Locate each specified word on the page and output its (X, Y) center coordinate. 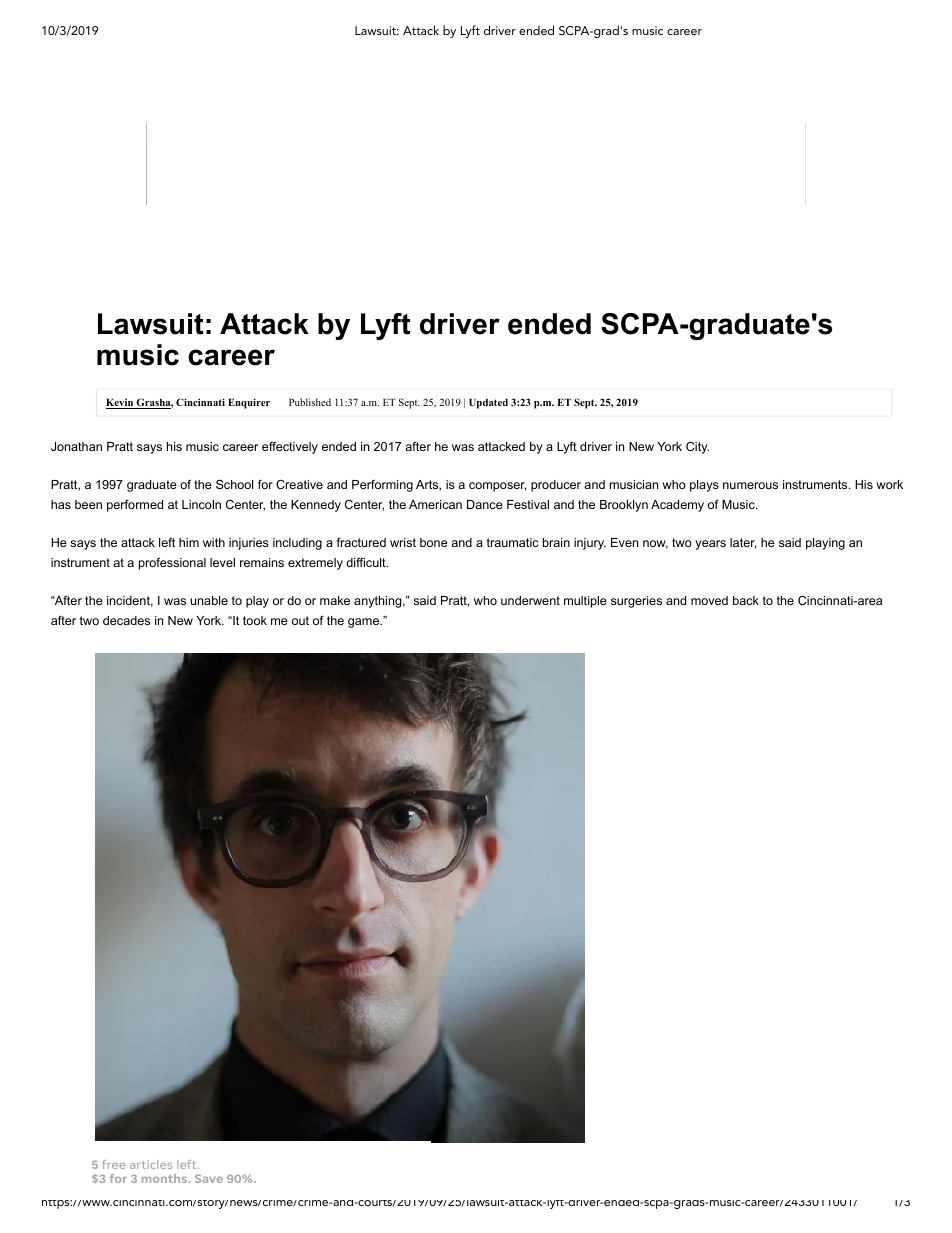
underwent (530, 600)
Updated (488, 404)
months (166, 1178)
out (300, 620)
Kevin (121, 404)
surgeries (636, 602)
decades (126, 620)
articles (151, 1164)
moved (709, 600)
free (113, 1164)
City (697, 447)
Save (209, 1178)
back (746, 600)
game (364, 623)
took (255, 620)
